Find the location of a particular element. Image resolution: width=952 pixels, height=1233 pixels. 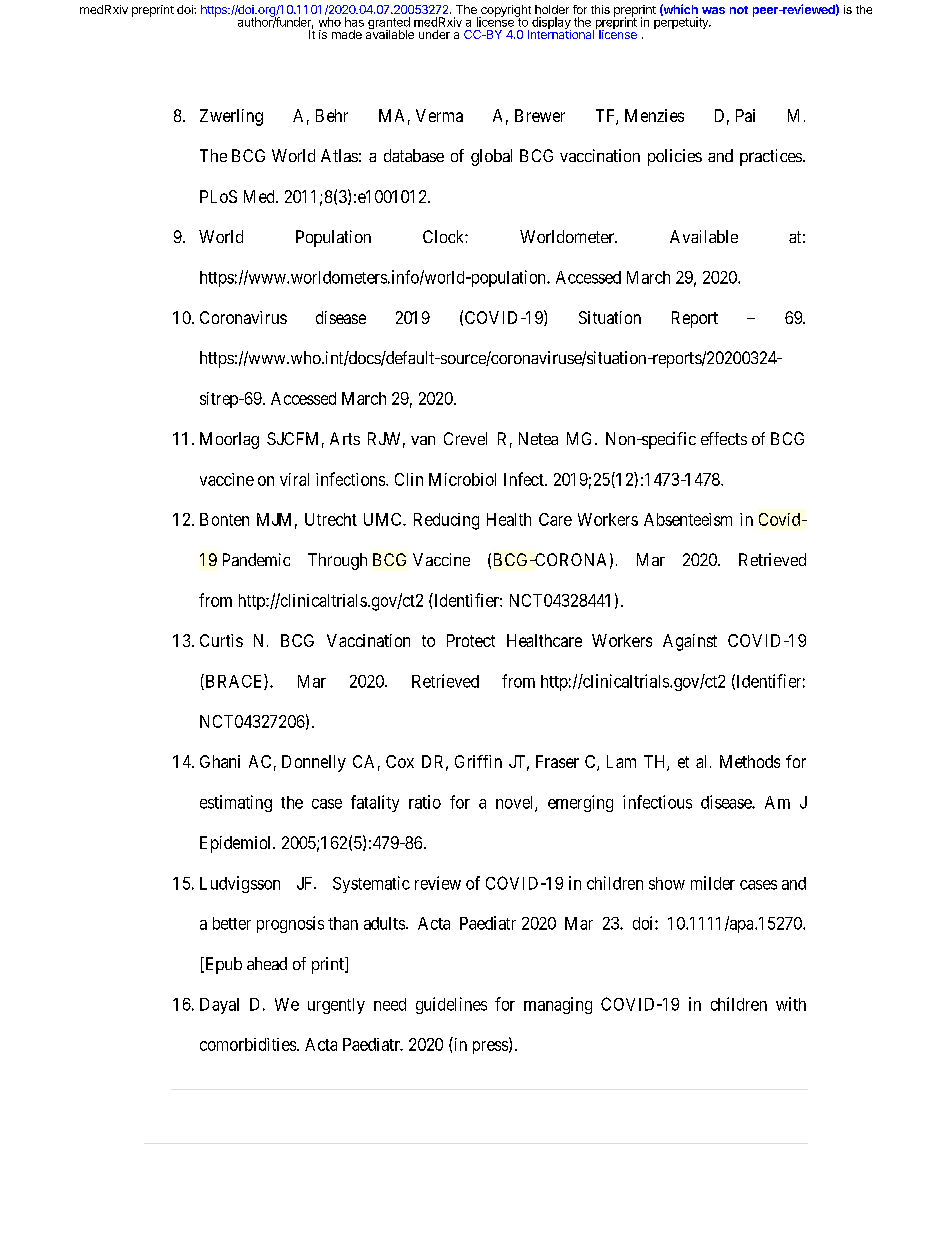

urgently is located at coordinates (336, 1006).
